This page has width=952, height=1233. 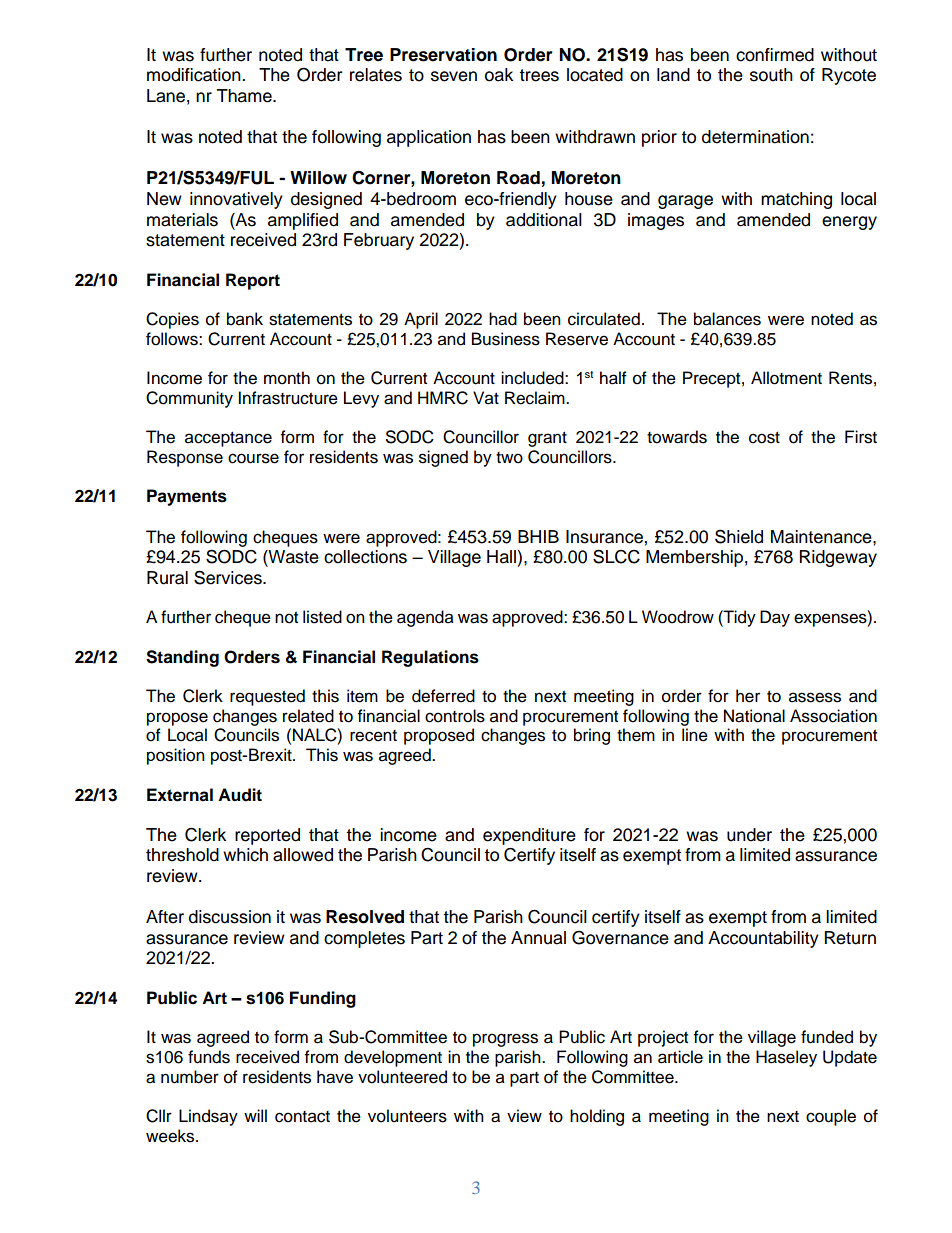 I want to click on Services, so click(x=229, y=577).
